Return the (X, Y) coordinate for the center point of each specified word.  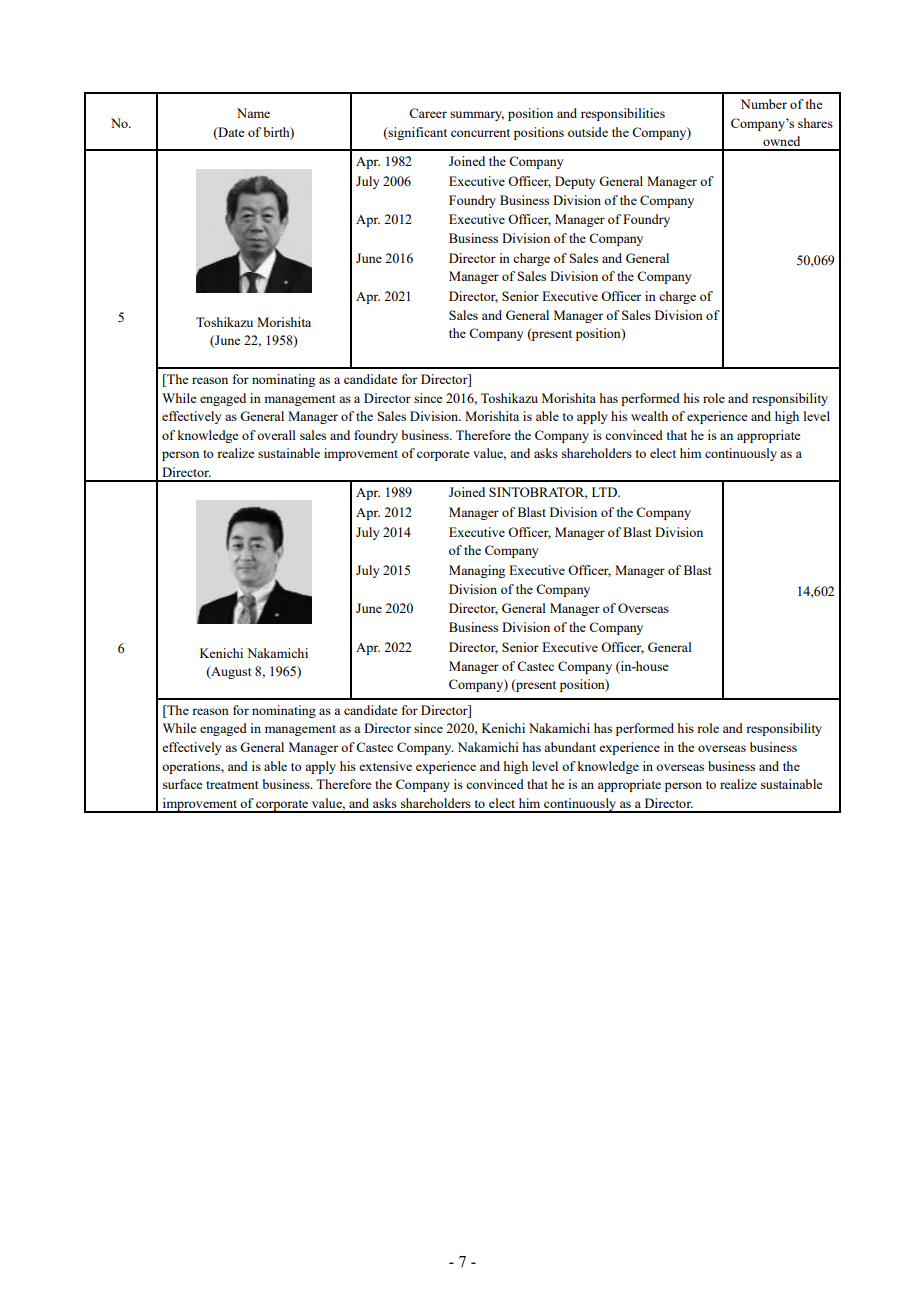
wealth (649, 416)
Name (253, 113)
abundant (570, 747)
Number (764, 104)
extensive (385, 766)
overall (276, 435)
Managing (477, 571)
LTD (605, 492)
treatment (232, 785)
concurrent (480, 133)
